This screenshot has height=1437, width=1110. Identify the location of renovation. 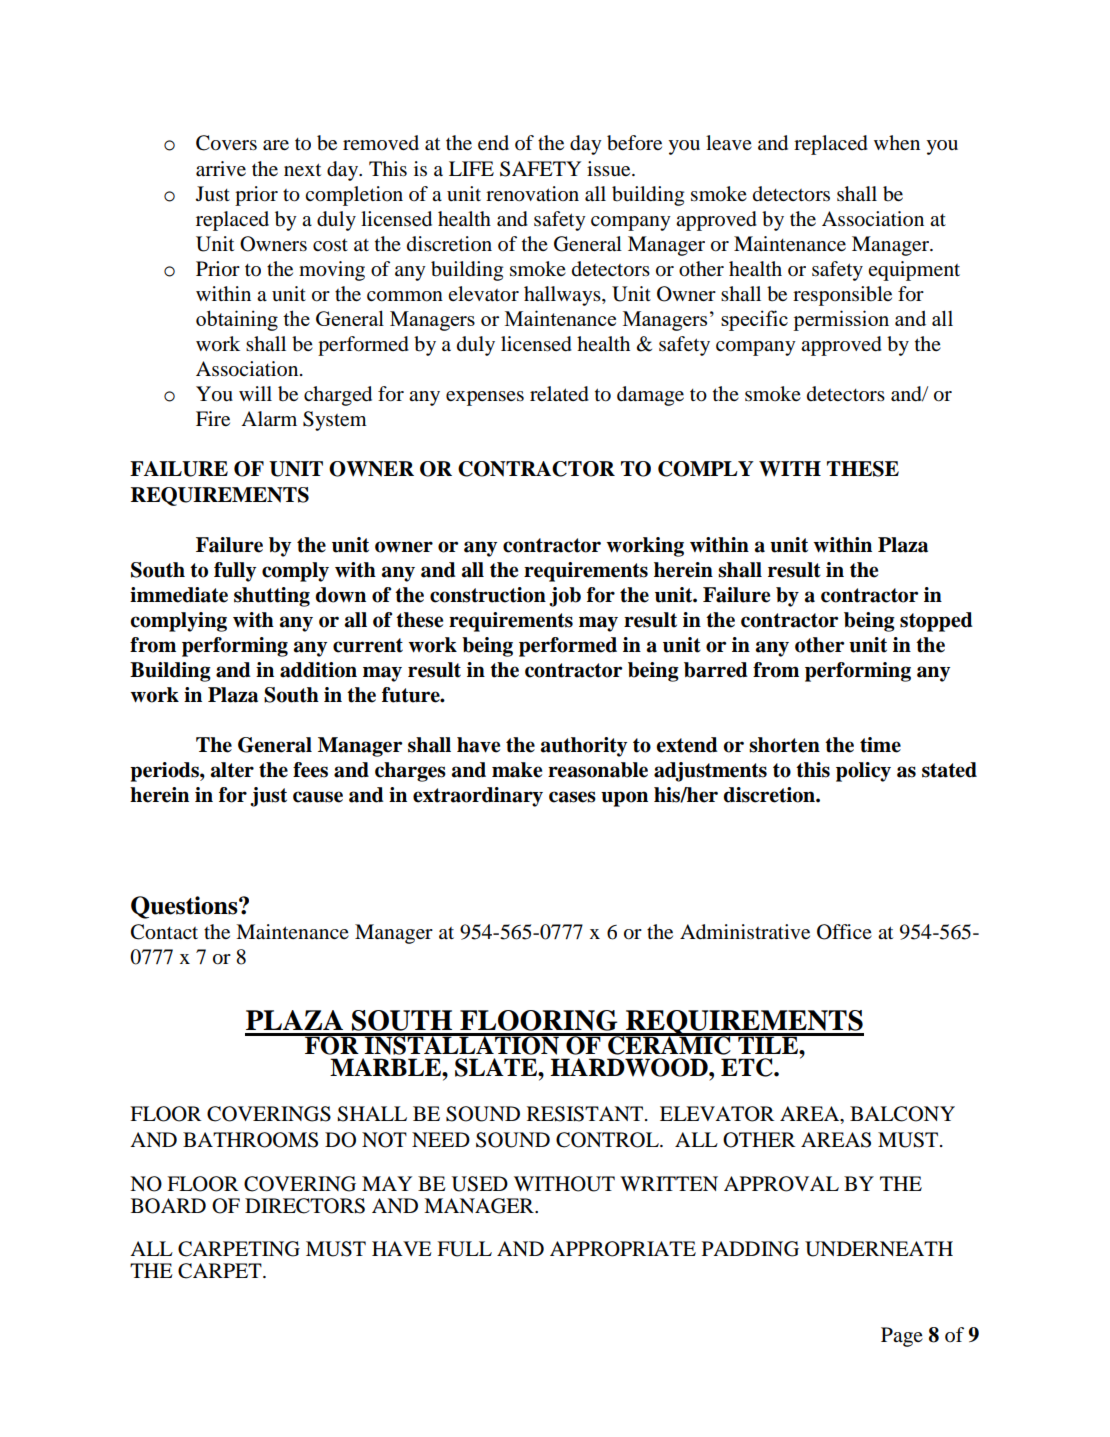
(532, 194).
